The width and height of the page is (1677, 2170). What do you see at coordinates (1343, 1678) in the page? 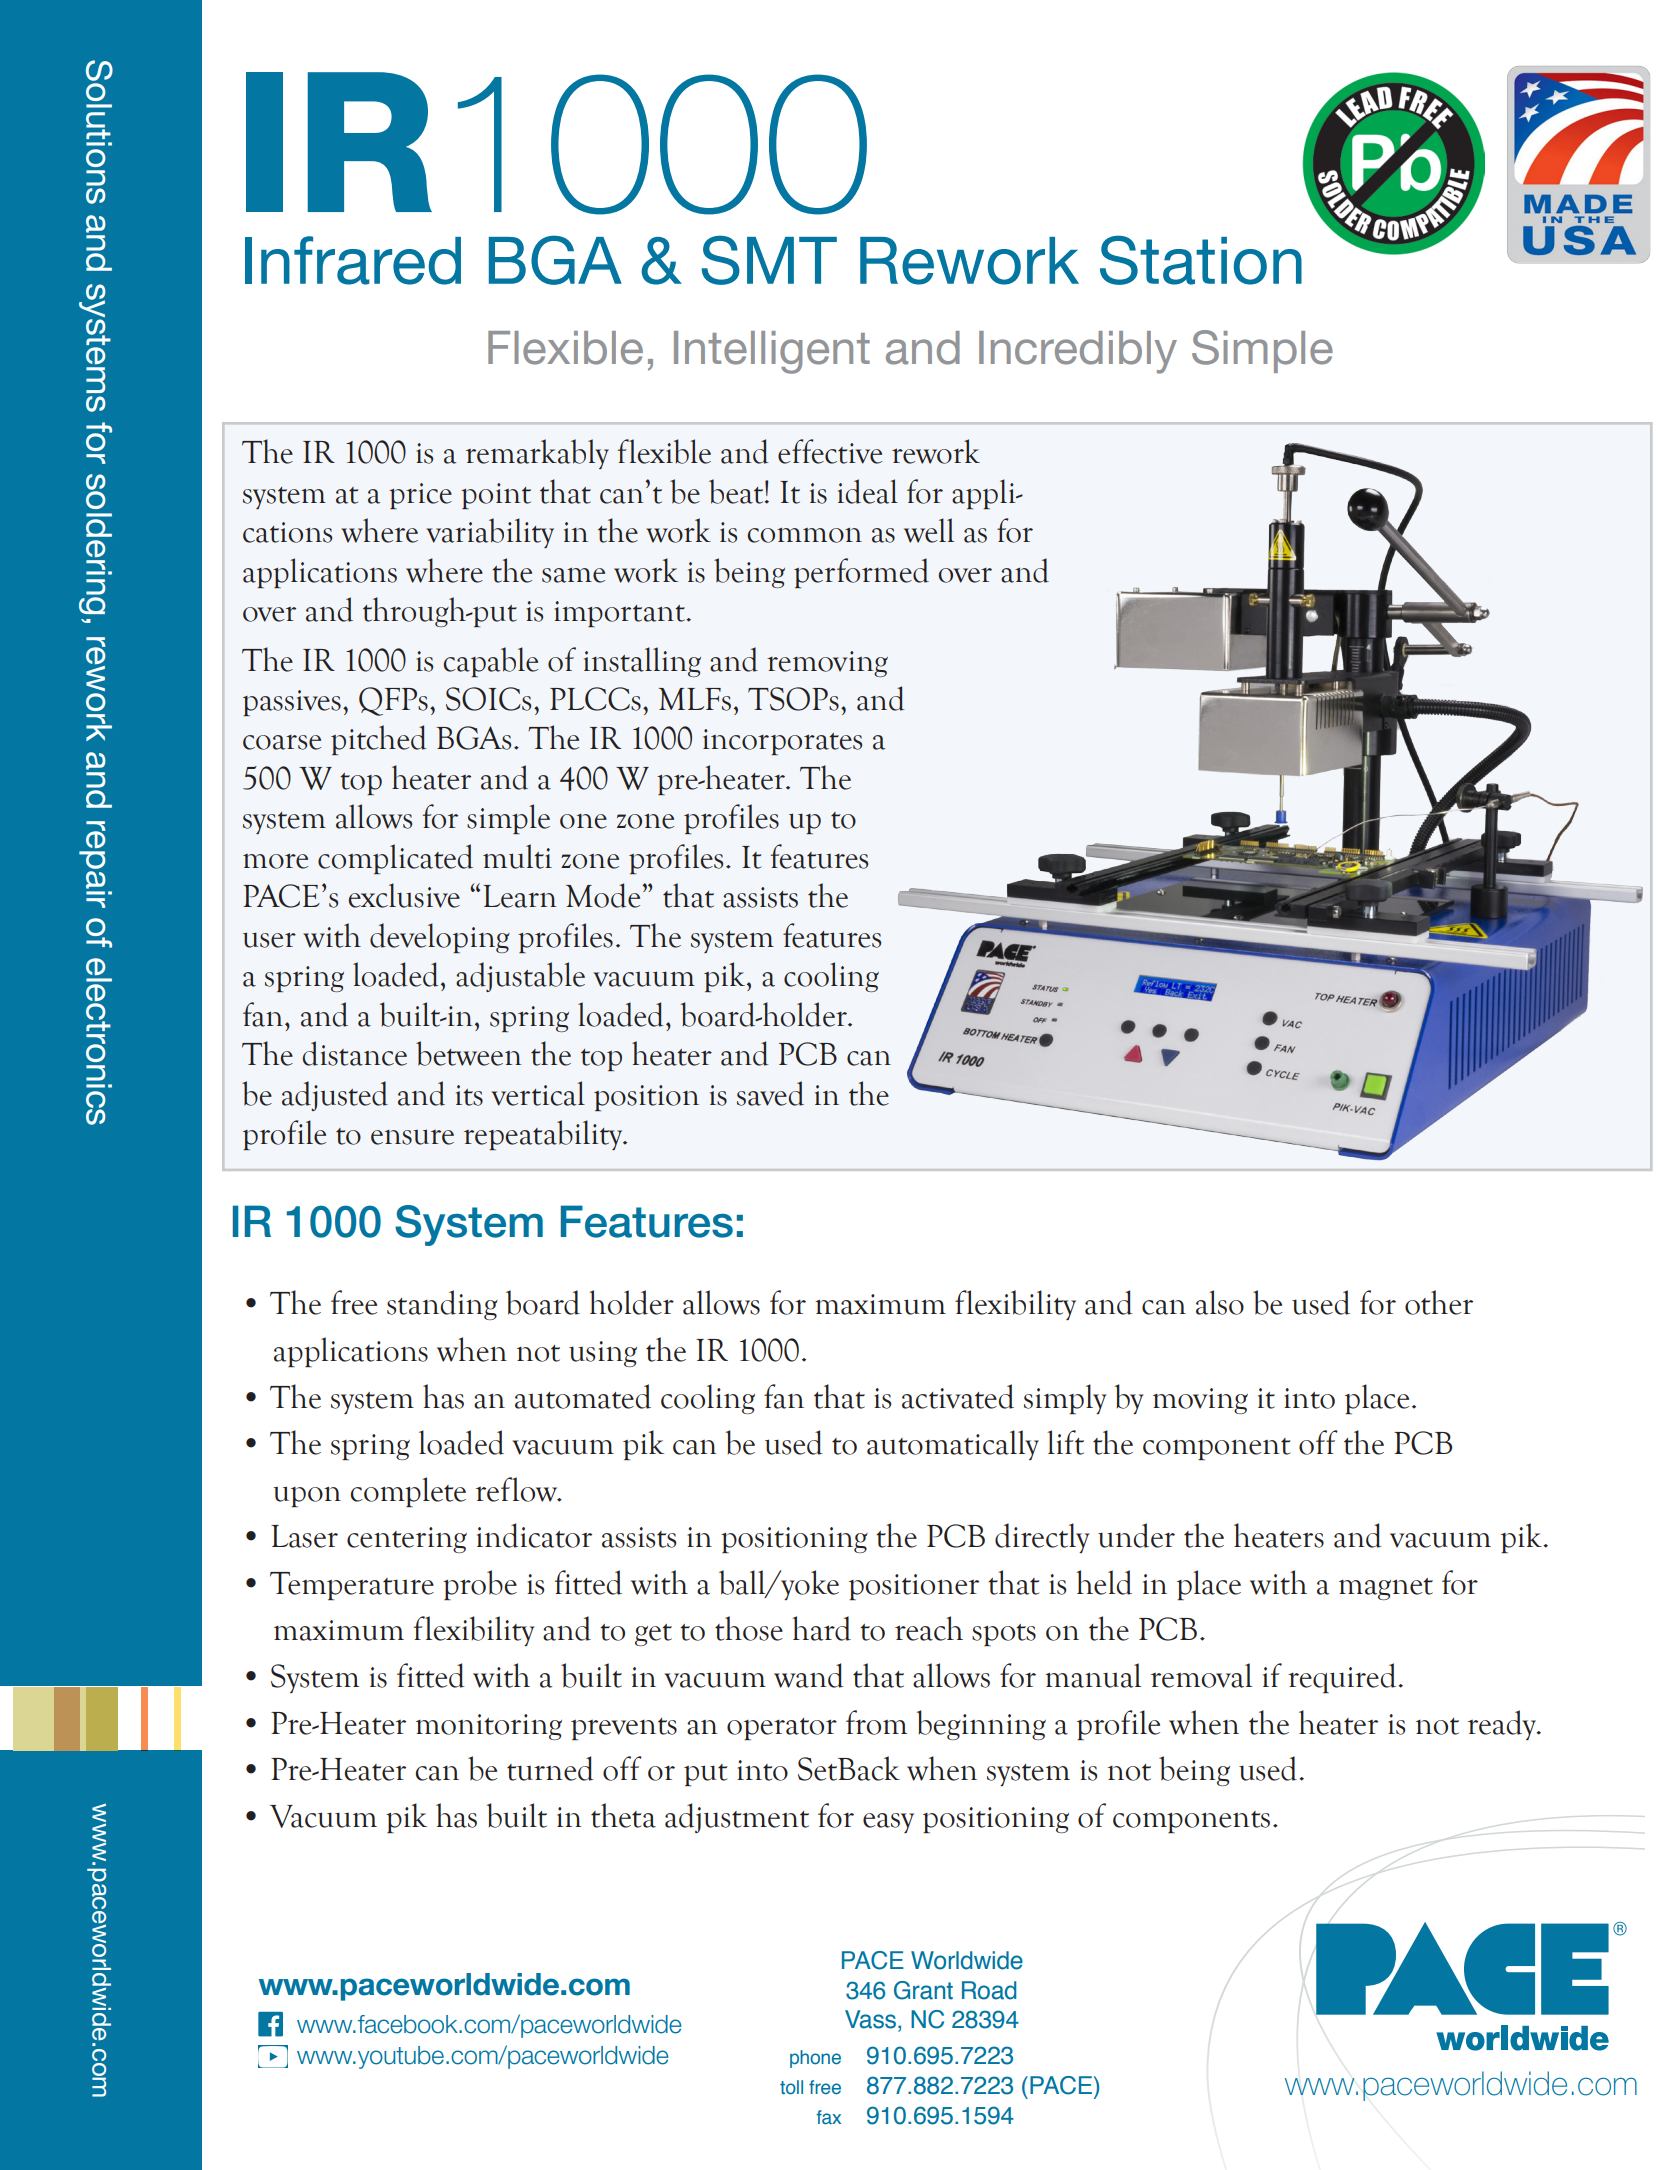
I see `required` at bounding box center [1343, 1678].
